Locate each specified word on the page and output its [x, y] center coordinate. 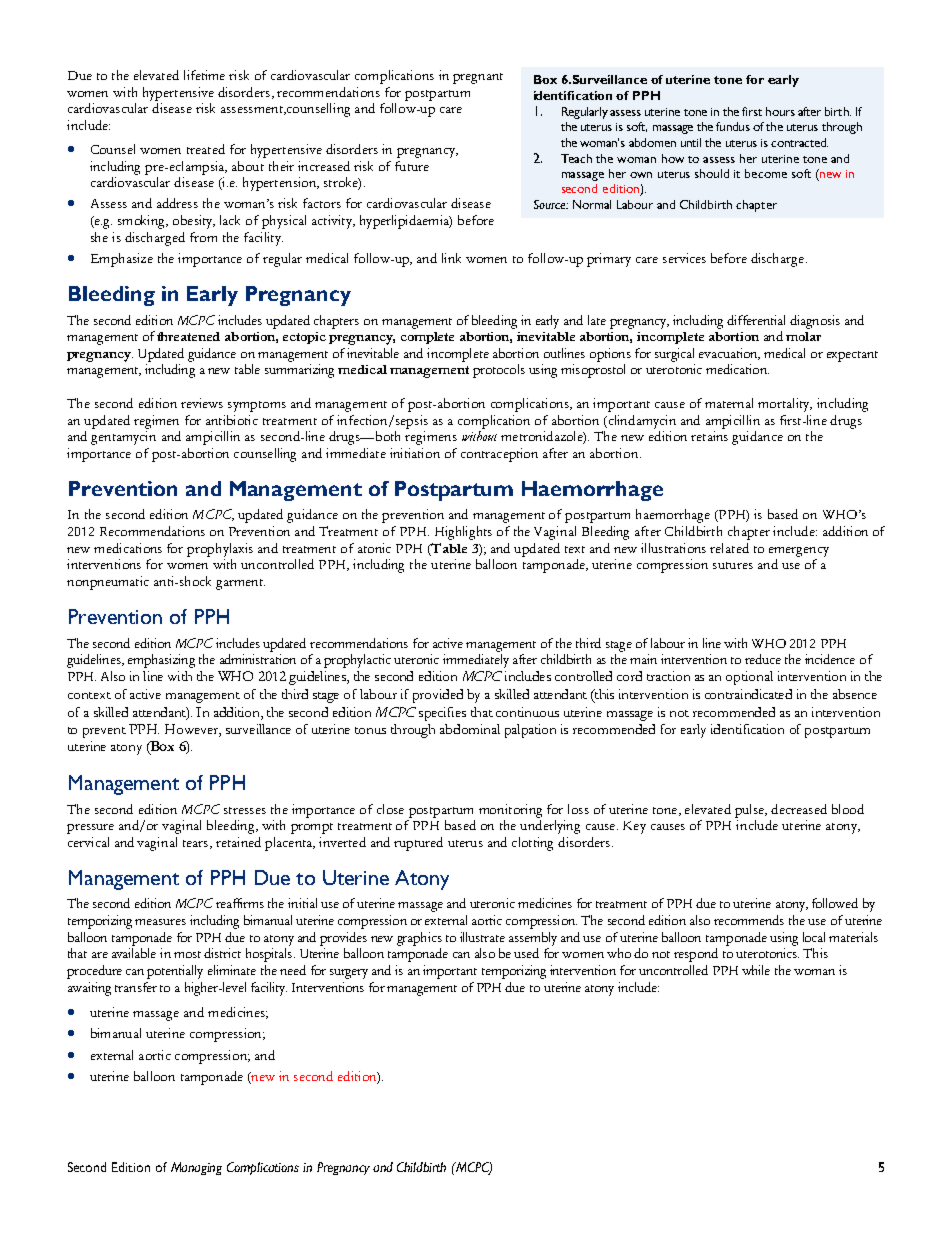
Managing [196, 1168]
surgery [349, 974]
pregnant [478, 78]
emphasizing [161, 661]
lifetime [204, 75]
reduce [763, 659]
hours [780, 111]
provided [438, 696]
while [756, 970]
